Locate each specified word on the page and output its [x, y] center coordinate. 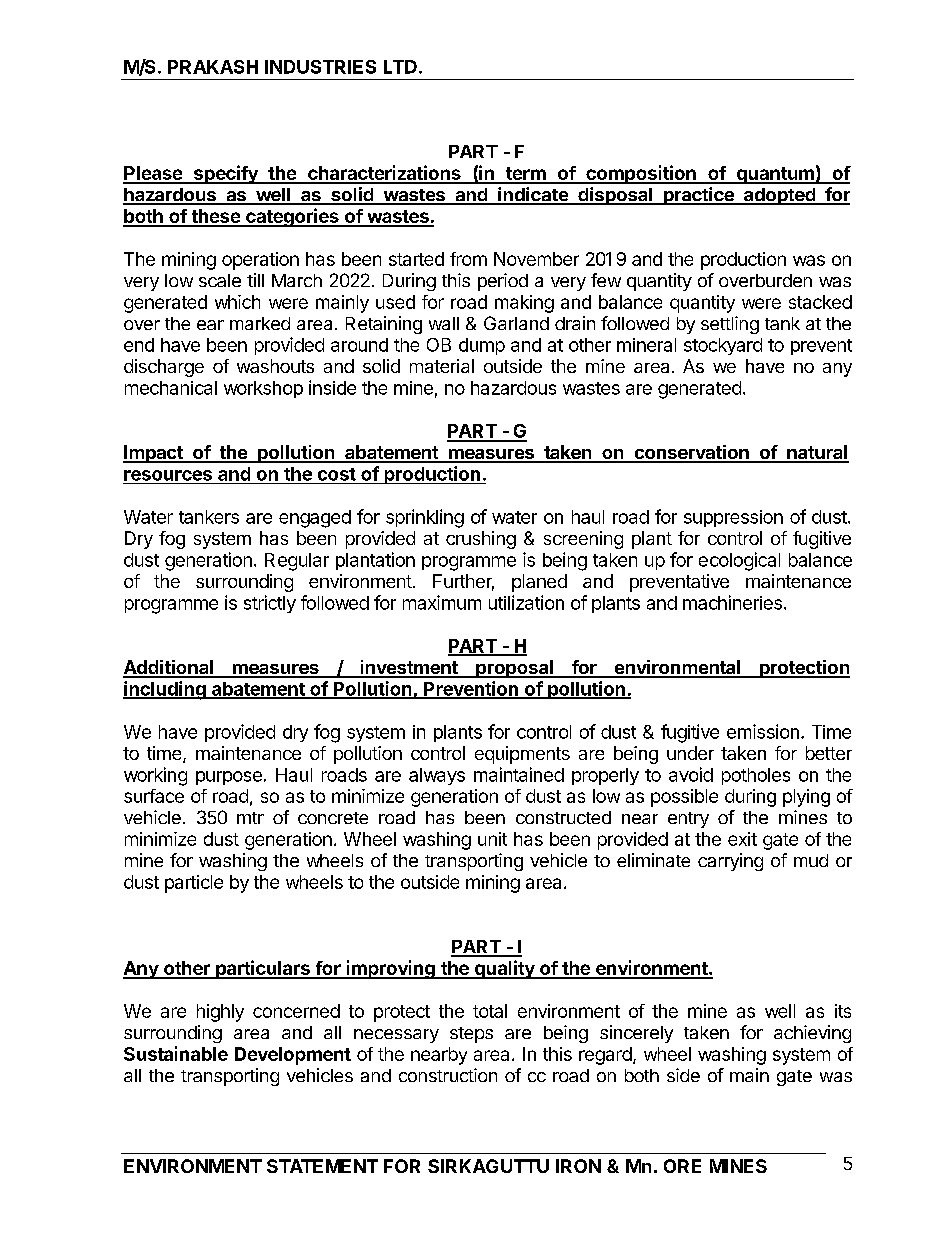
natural [817, 453]
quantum [775, 175]
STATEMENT [322, 1166]
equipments [522, 755]
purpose [229, 778]
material [442, 366]
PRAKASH [213, 67]
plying [806, 798]
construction [448, 1075]
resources [168, 475]
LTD [400, 67]
